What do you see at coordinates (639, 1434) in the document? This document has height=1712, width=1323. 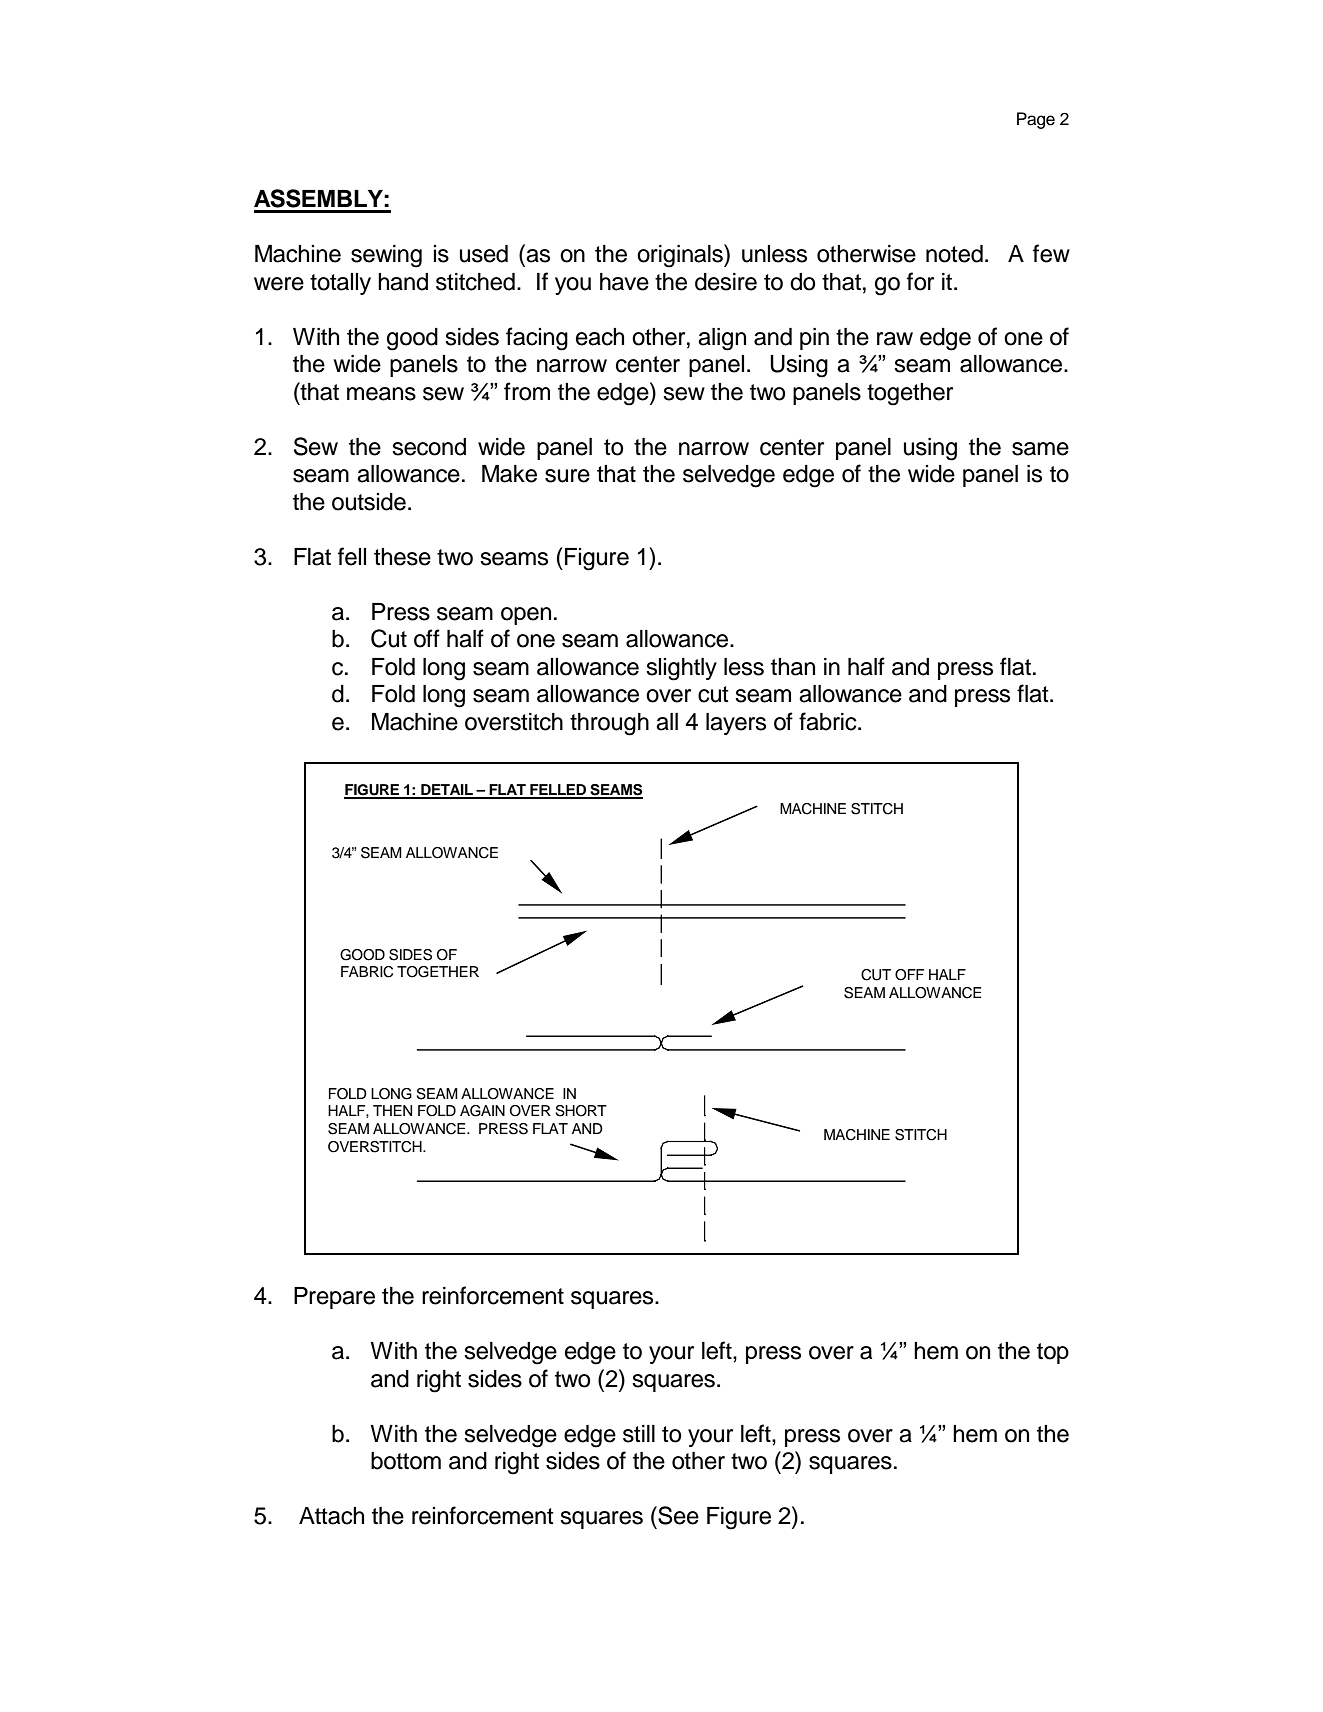 I see `still` at bounding box center [639, 1434].
